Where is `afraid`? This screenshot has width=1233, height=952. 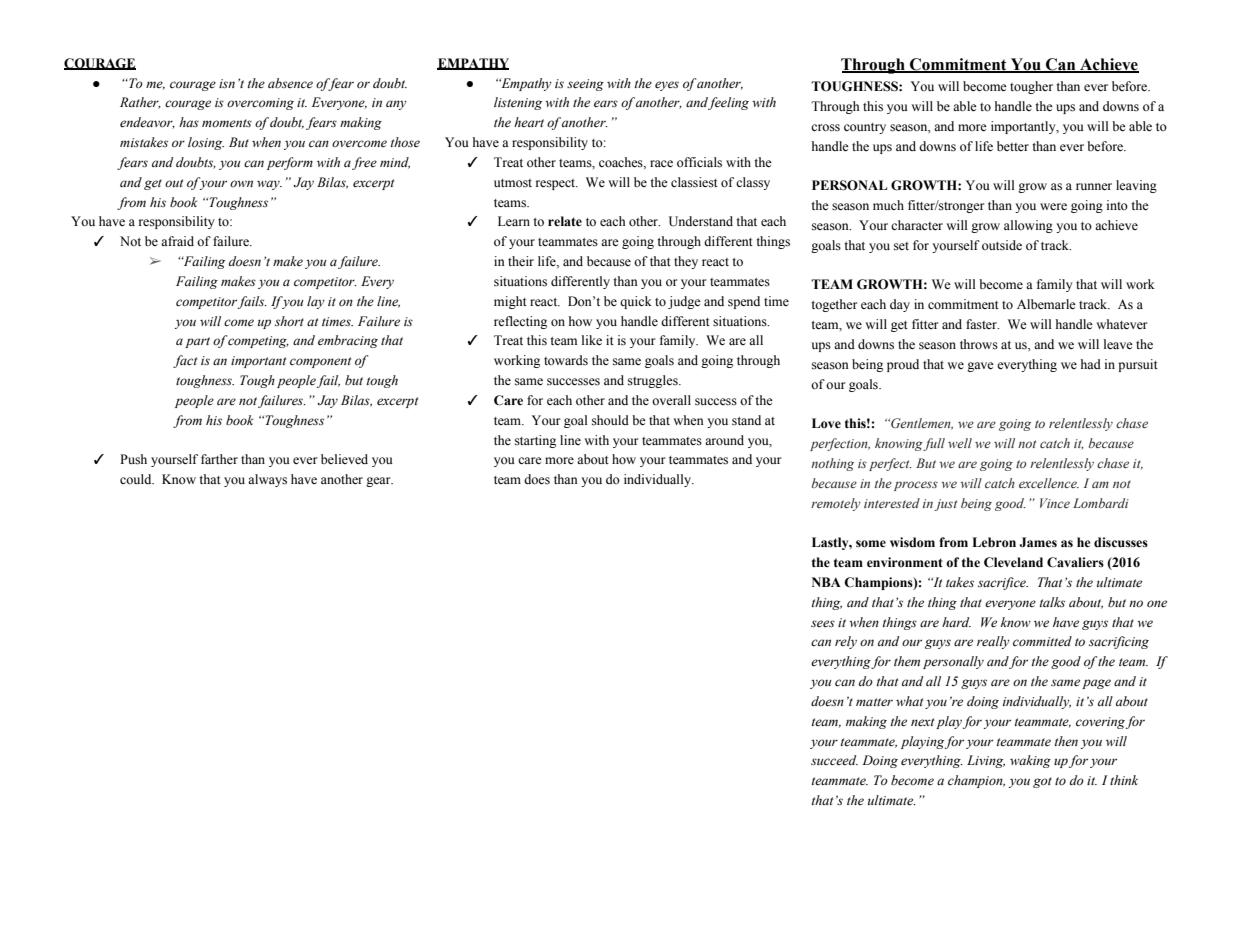 afraid is located at coordinates (177, 241).
